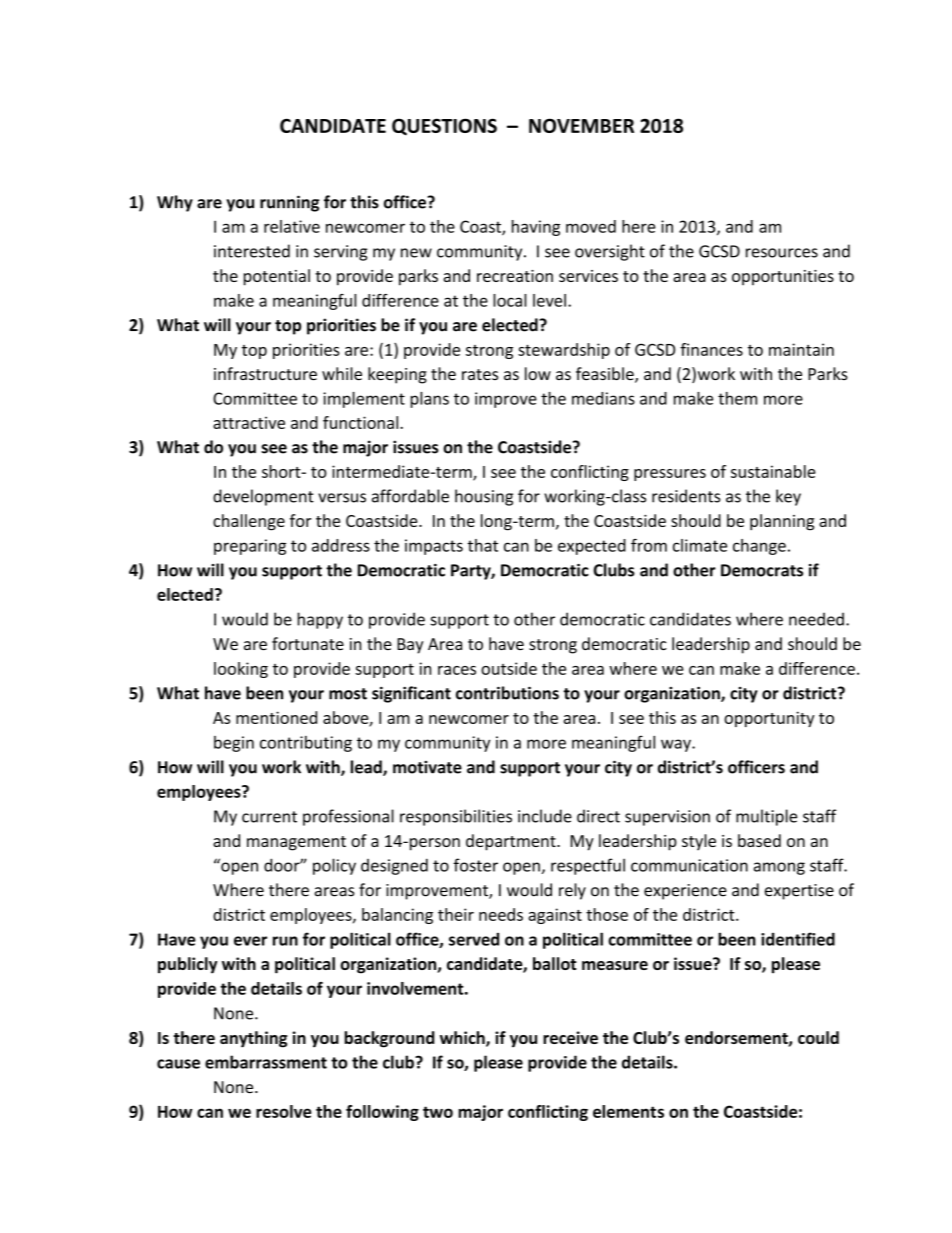  I want to click on two, so click(438, 1112).
